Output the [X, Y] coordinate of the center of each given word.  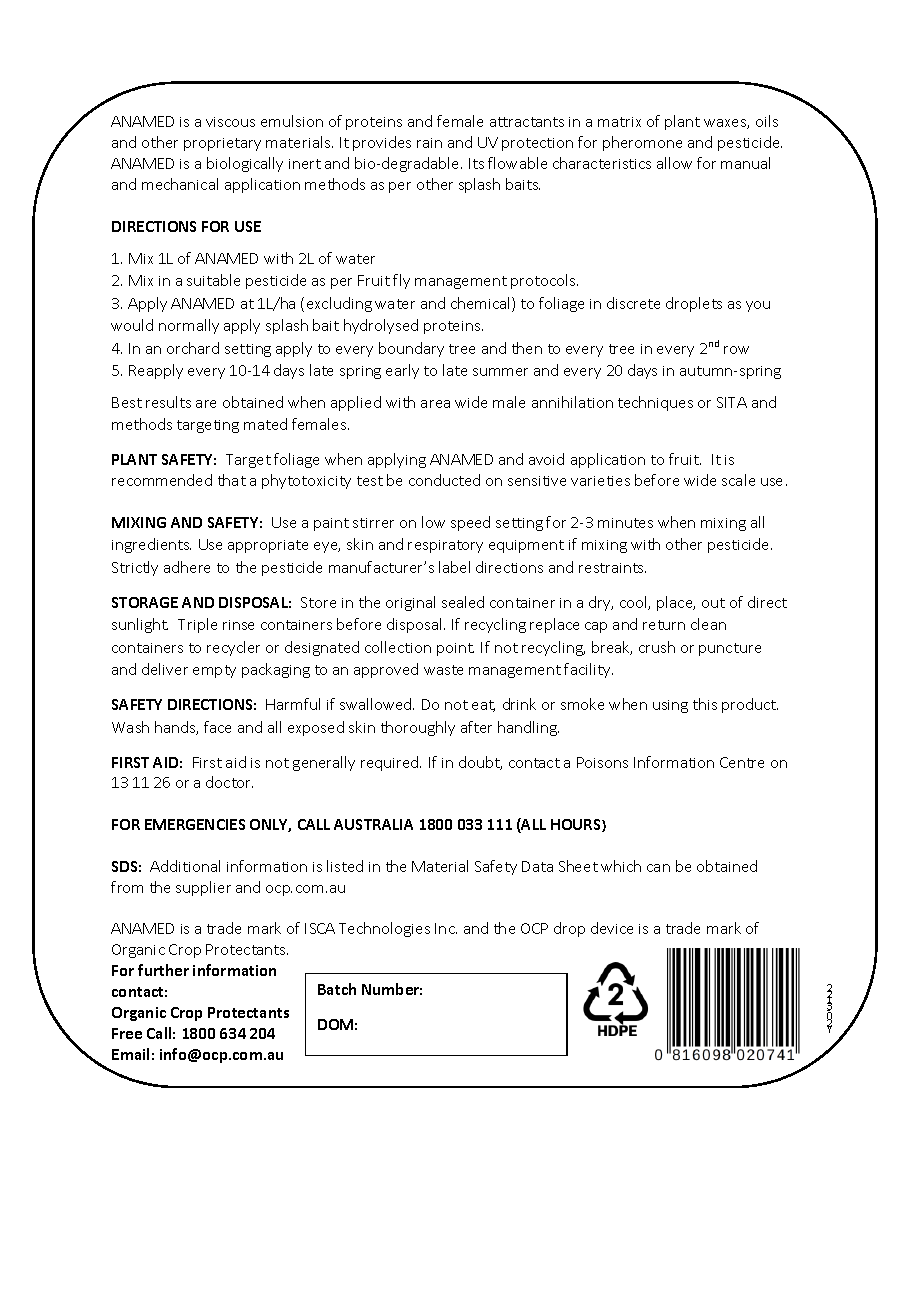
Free [127, 1033]
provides [382, 143]
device [612, 928]
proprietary [222, 144]
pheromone [642, 143]
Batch [337, 989]
